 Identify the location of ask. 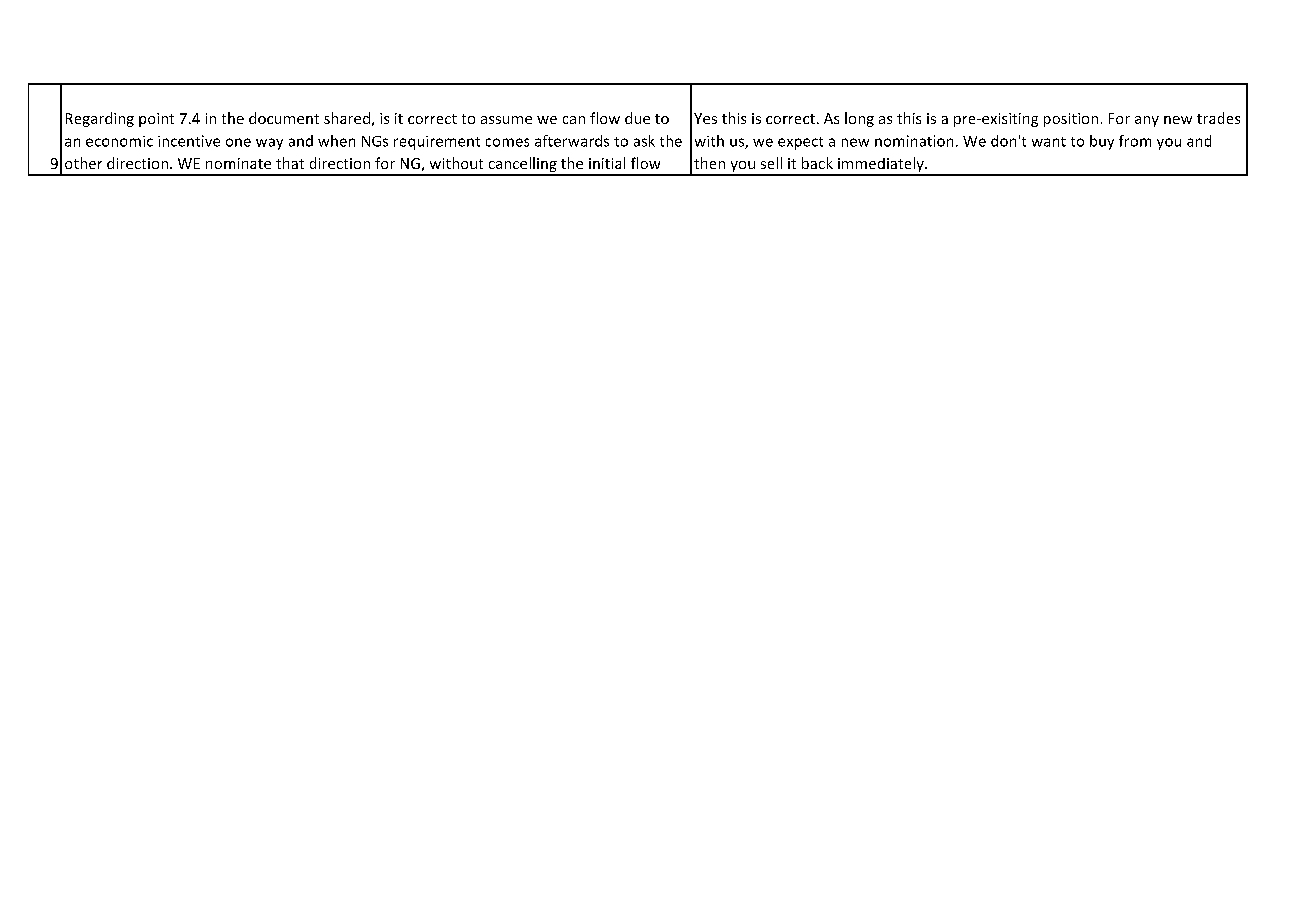
(644, 141).
